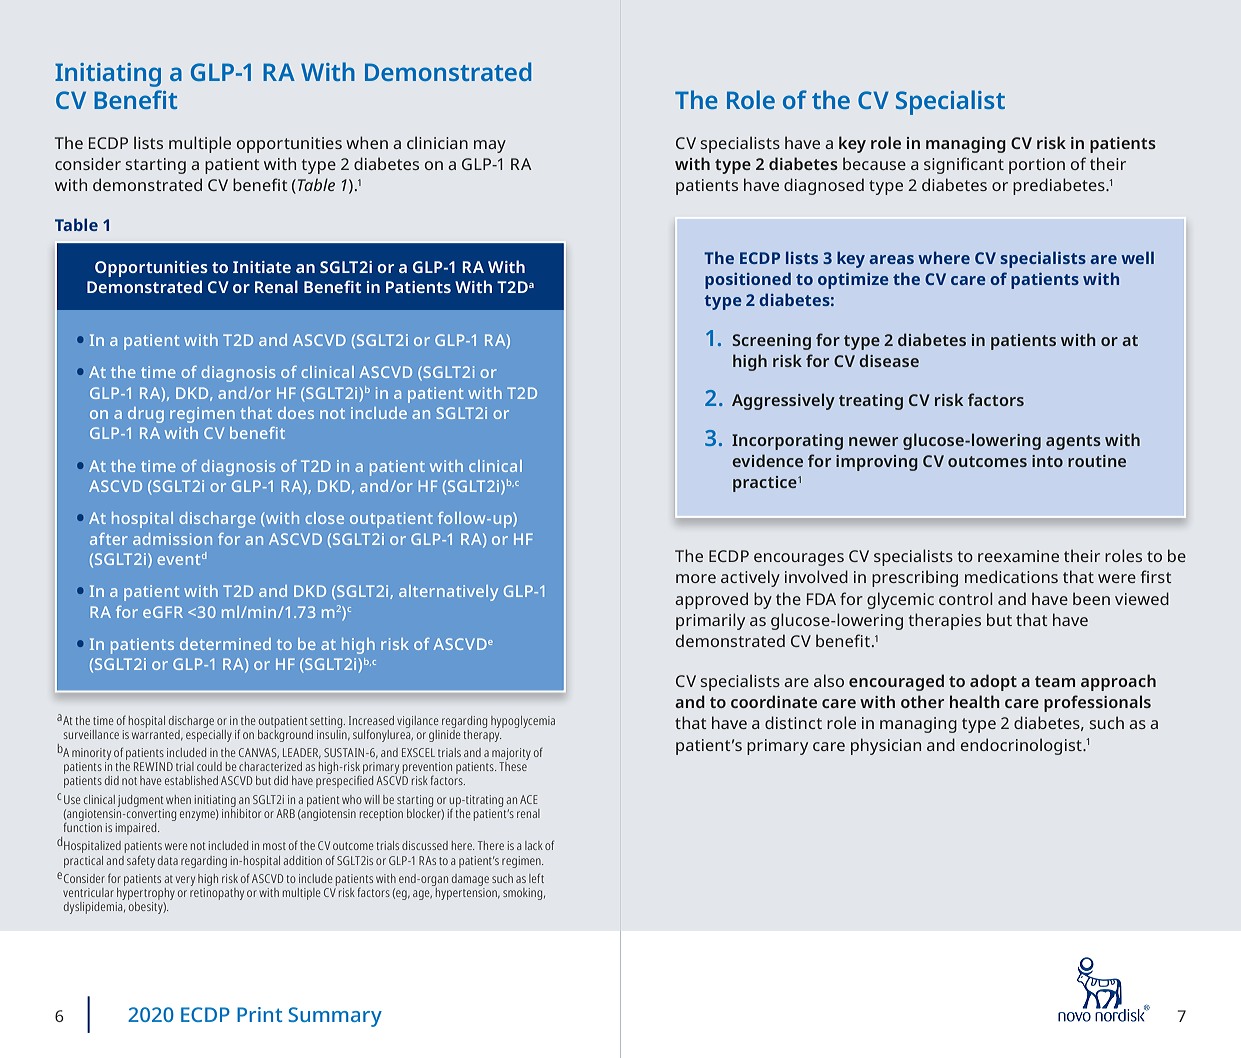 This document has width=1241, height=1058. Describe the element at coordinates (523, 722) in the document. I see `hypoglycemia` at that location.
